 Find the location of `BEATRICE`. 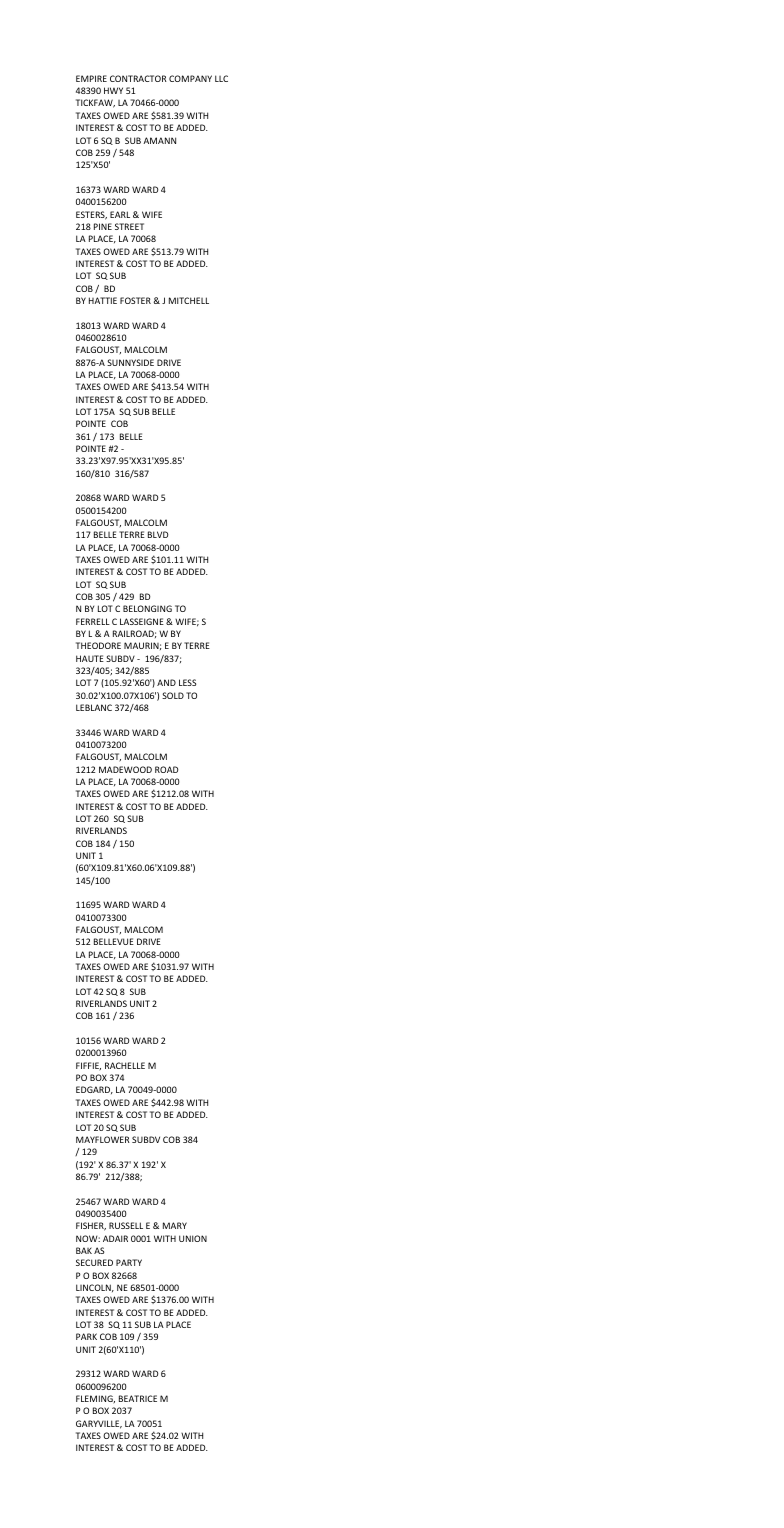

BEATRICE is located at coordinates (138, 1398).
